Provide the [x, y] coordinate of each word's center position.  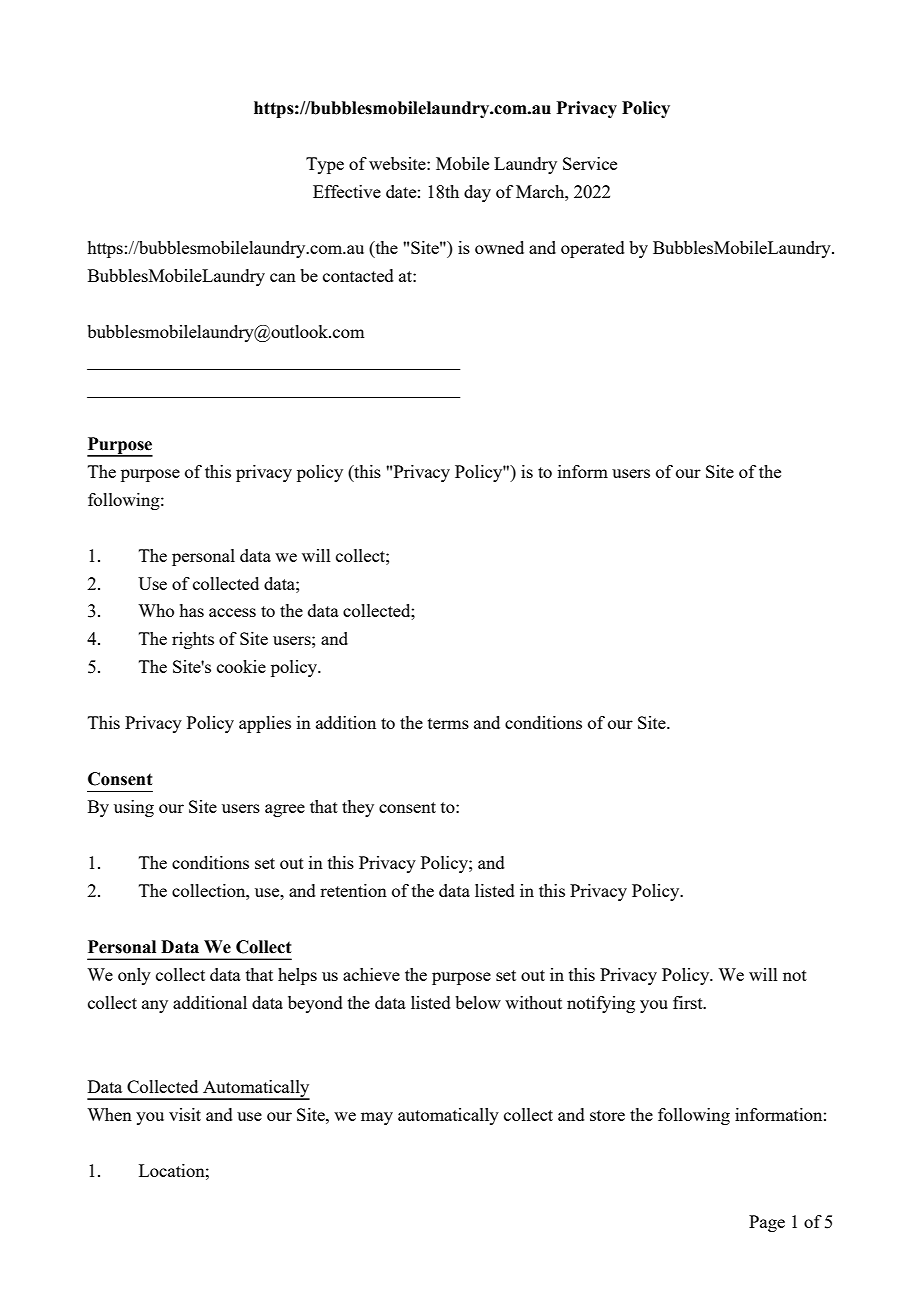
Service [590, 163]
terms [448, 723]
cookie [241, 666]
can [283, 277]
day [477, 193]
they [358, 808]
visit [185, 1114]
